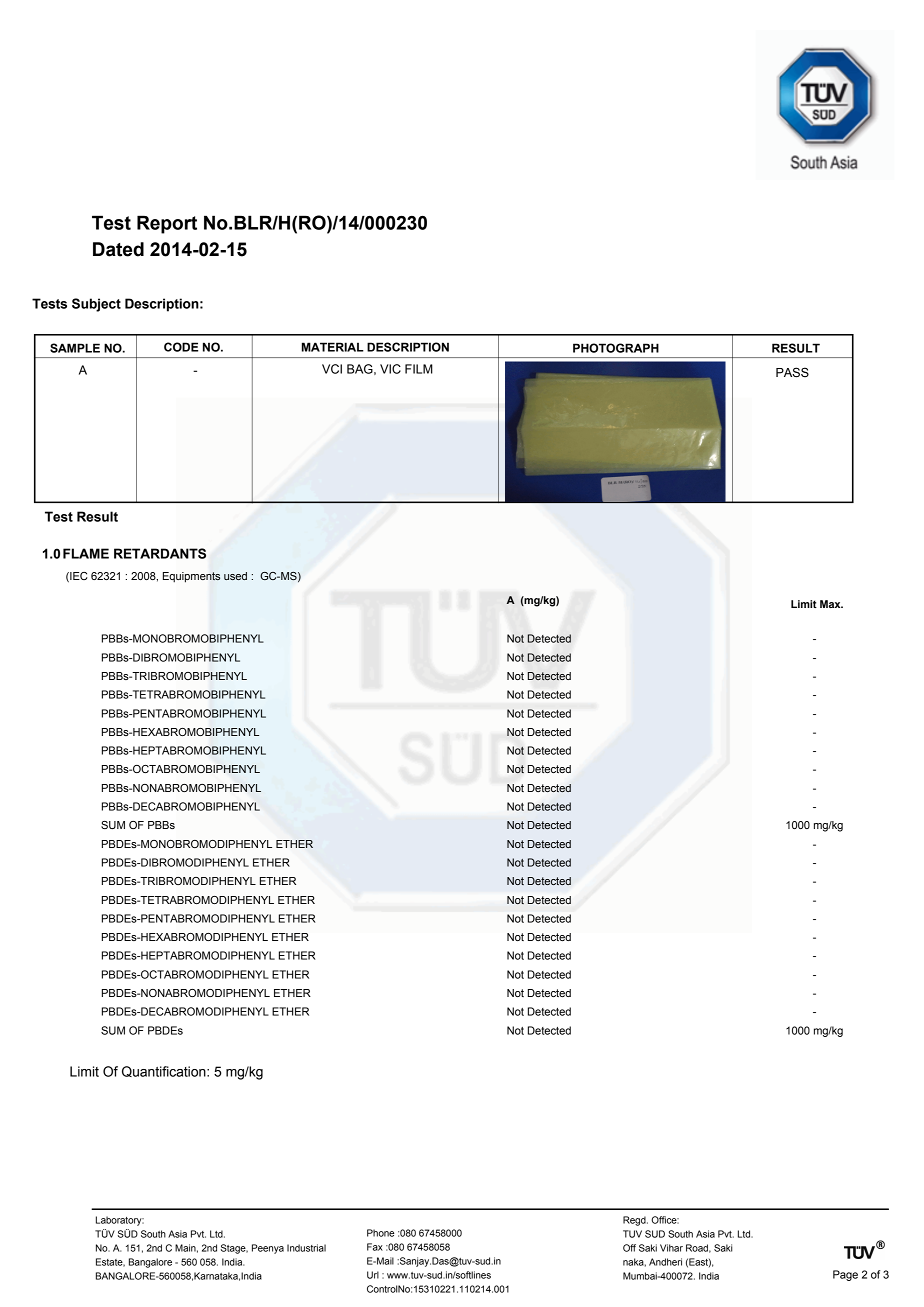 This page has height=1307, width=924. What do you see at coordinates (665, 1262) in the page?
I see `Andheri` at bounding box center [665, 1262].
